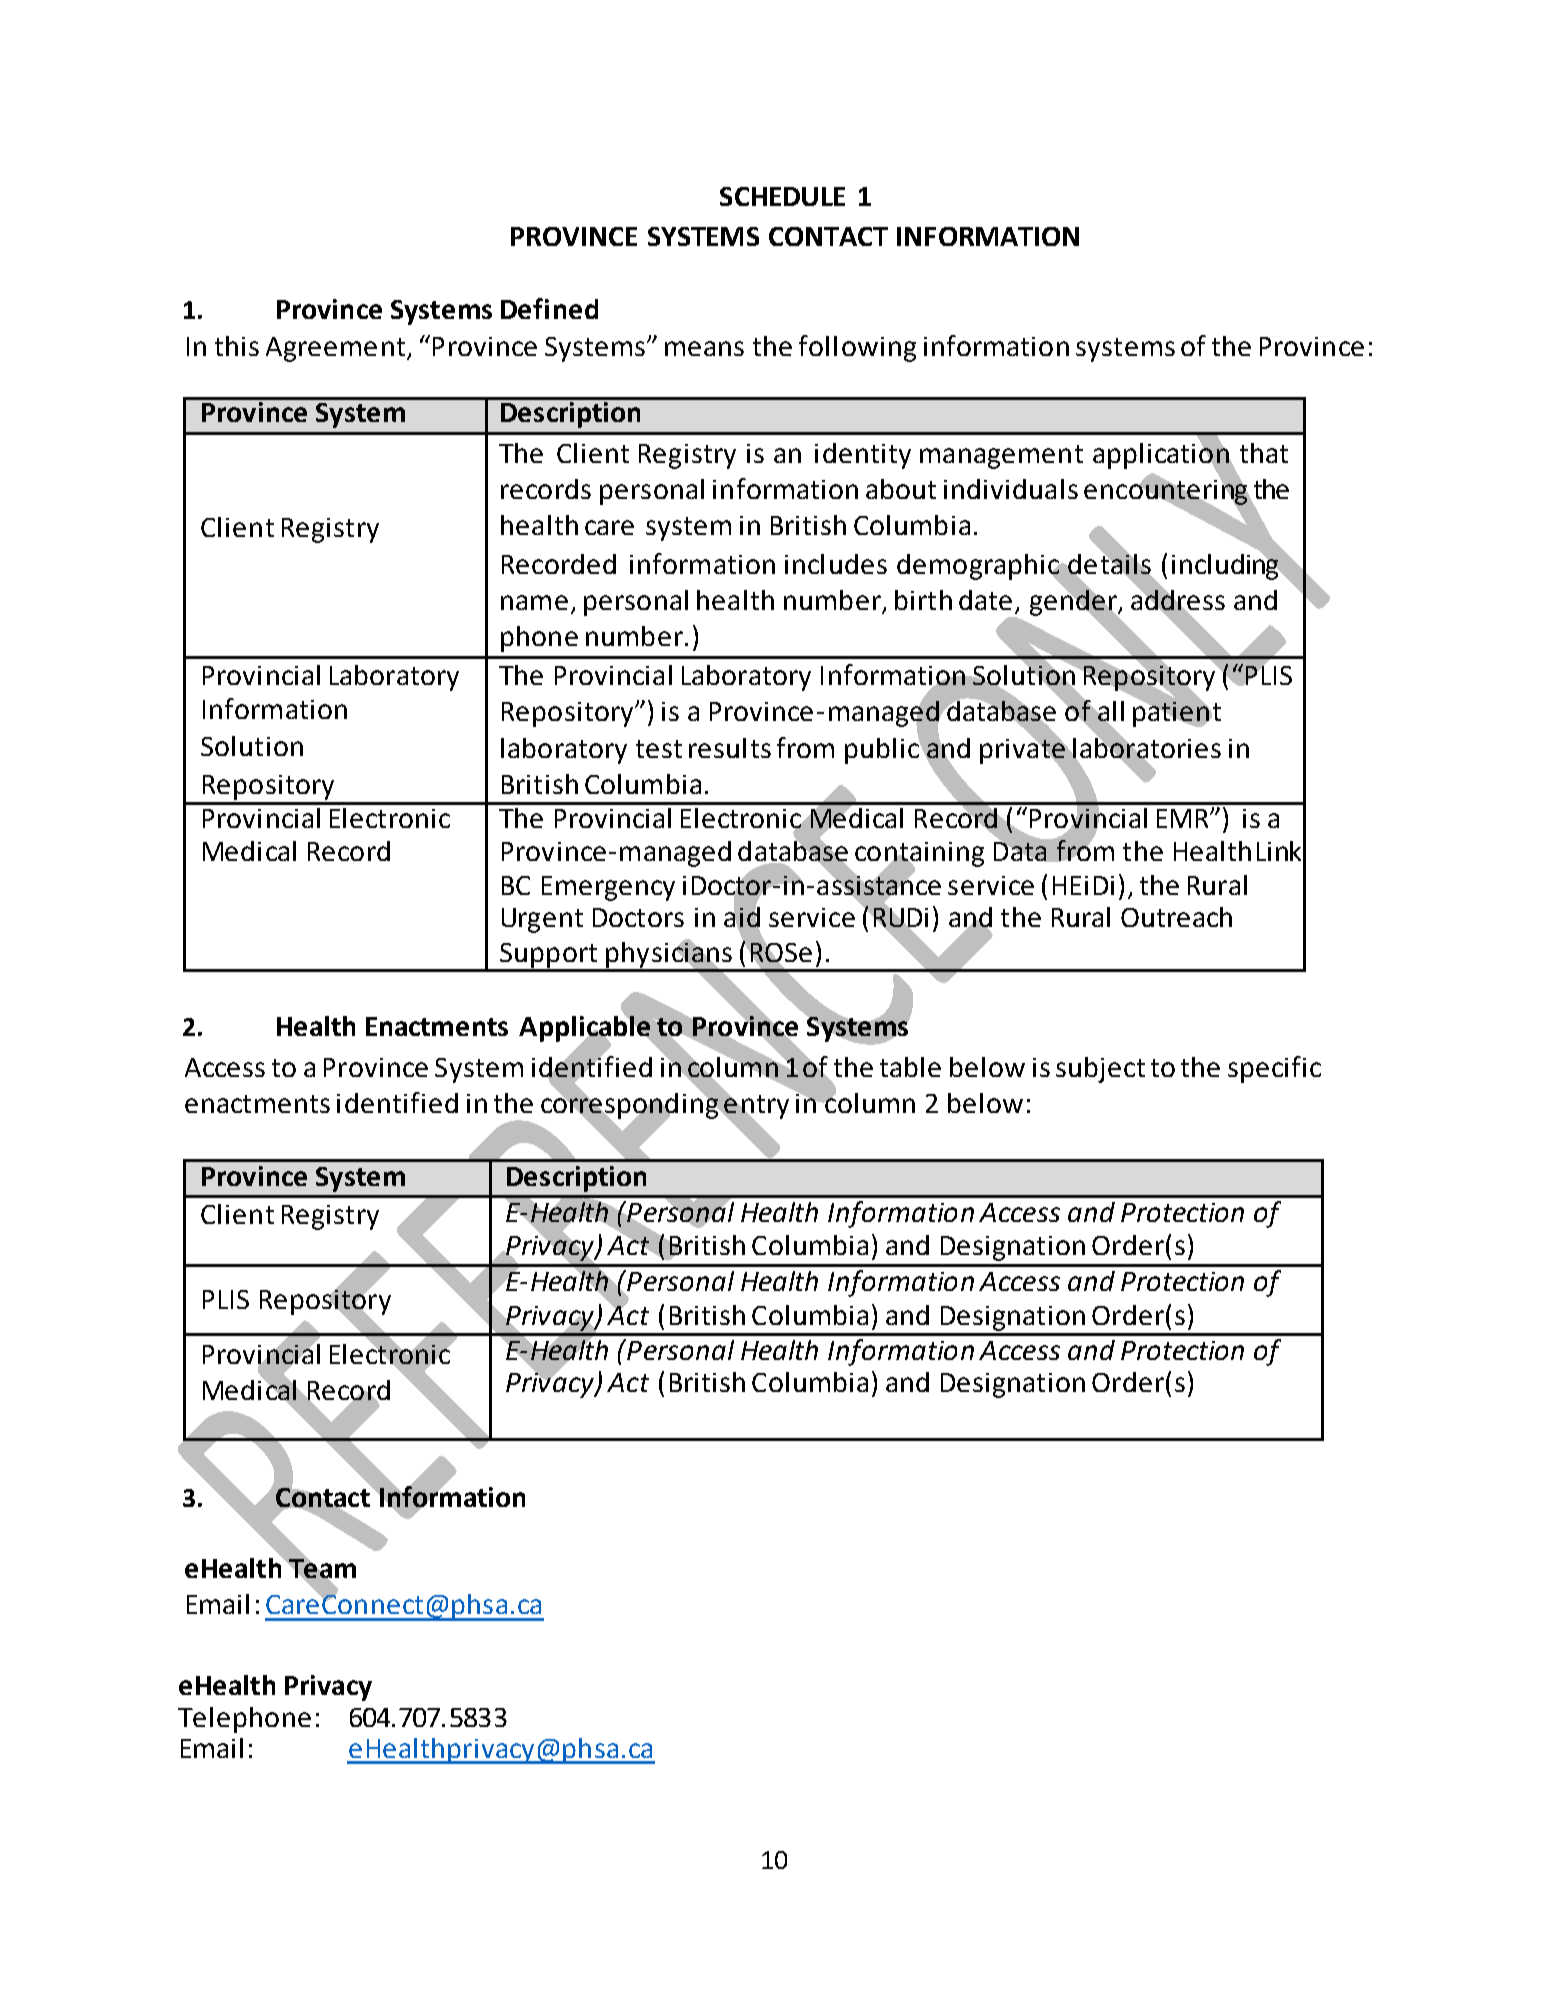  Describe the element at coordinates (857, 348) in the page. I see `following` at that location.
